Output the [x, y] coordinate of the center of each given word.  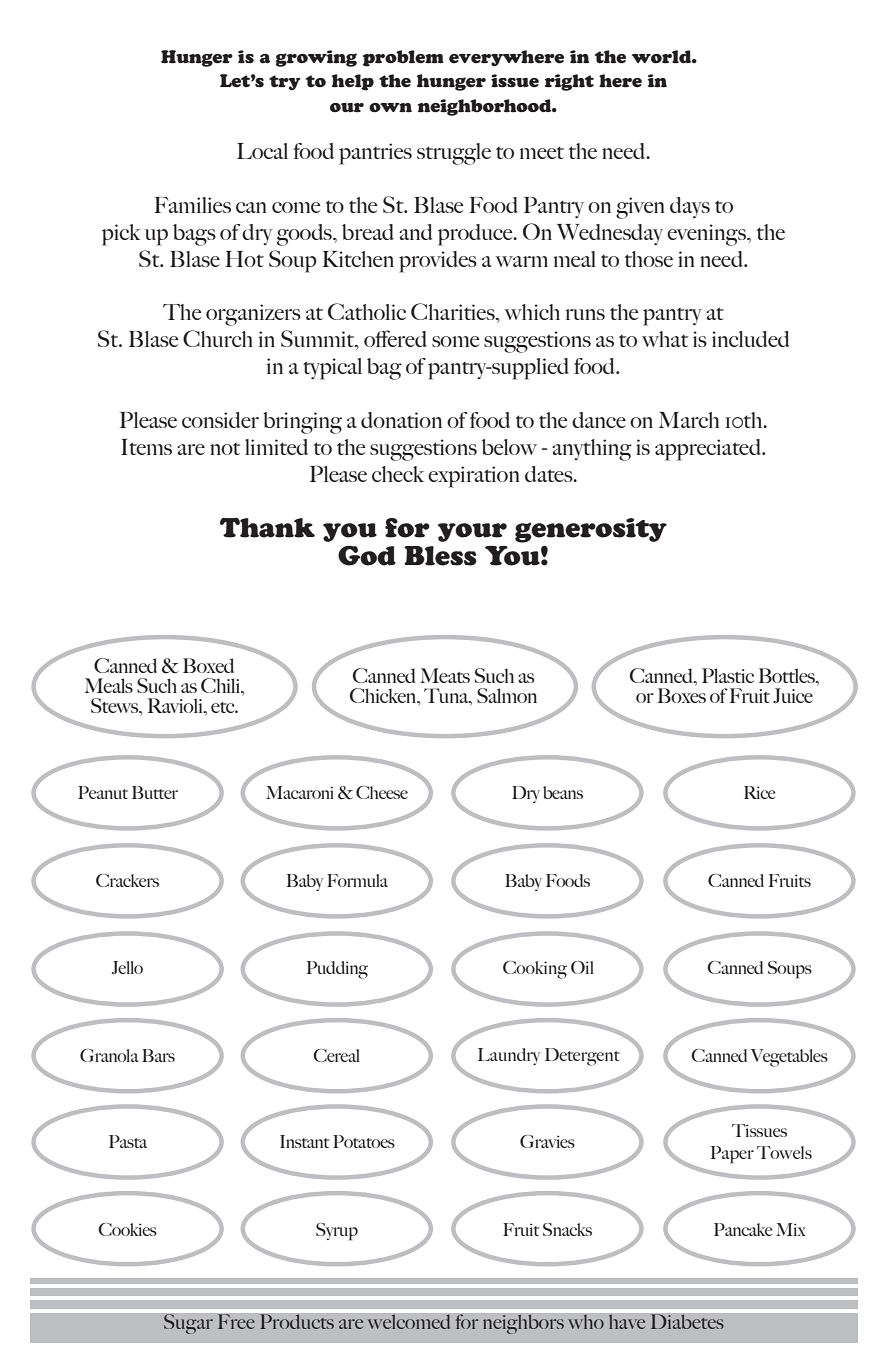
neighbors [523, 1324]
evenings [707, 235]
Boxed [208, 665]
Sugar [188, 1324]
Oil [582, 967]
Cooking [535, 970]
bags [194, 235]
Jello [127, 968]
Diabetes [687, 1321]
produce [476, 235]
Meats [445, 675]
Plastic [728, 675]
